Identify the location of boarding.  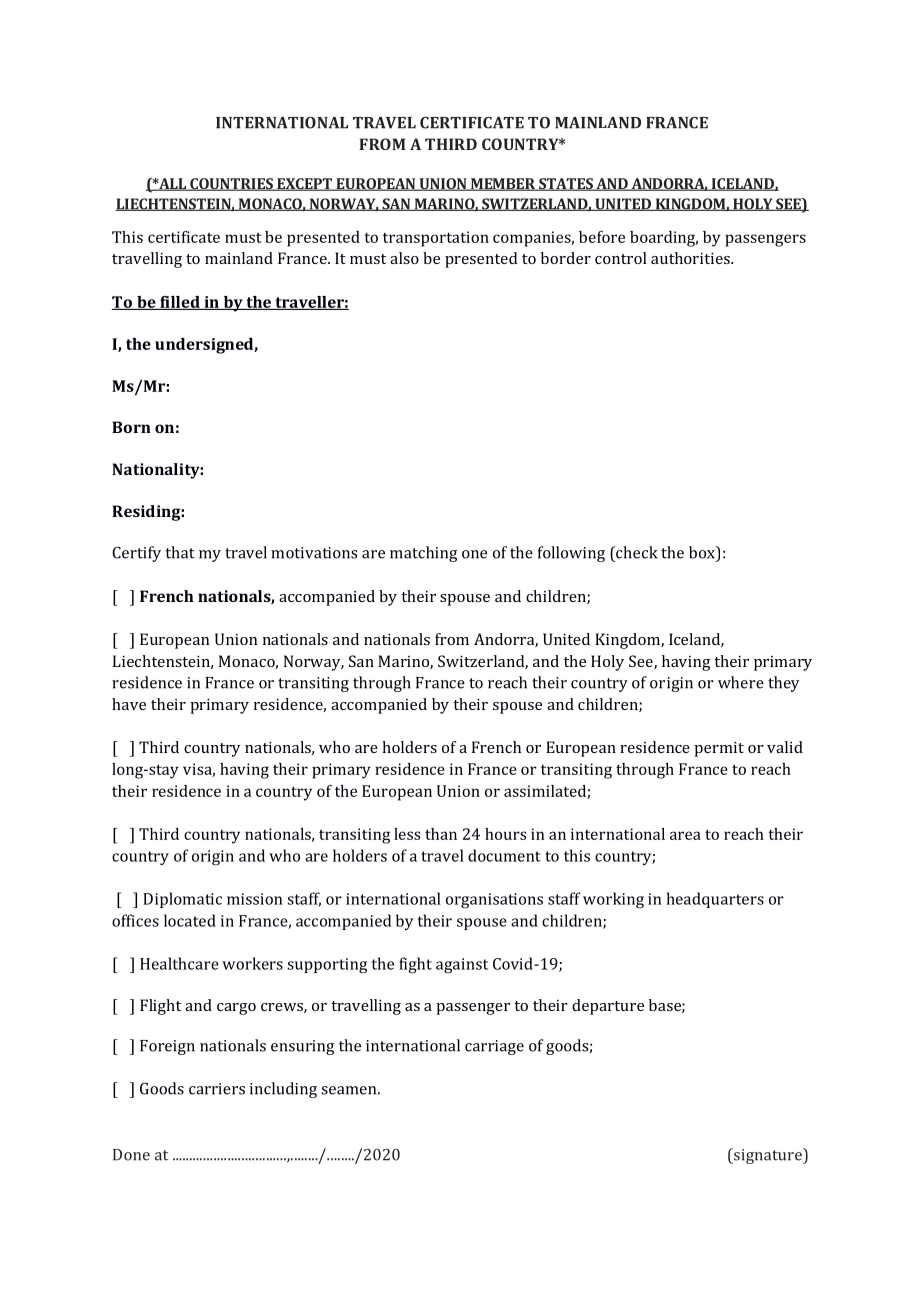
(664, 239).
